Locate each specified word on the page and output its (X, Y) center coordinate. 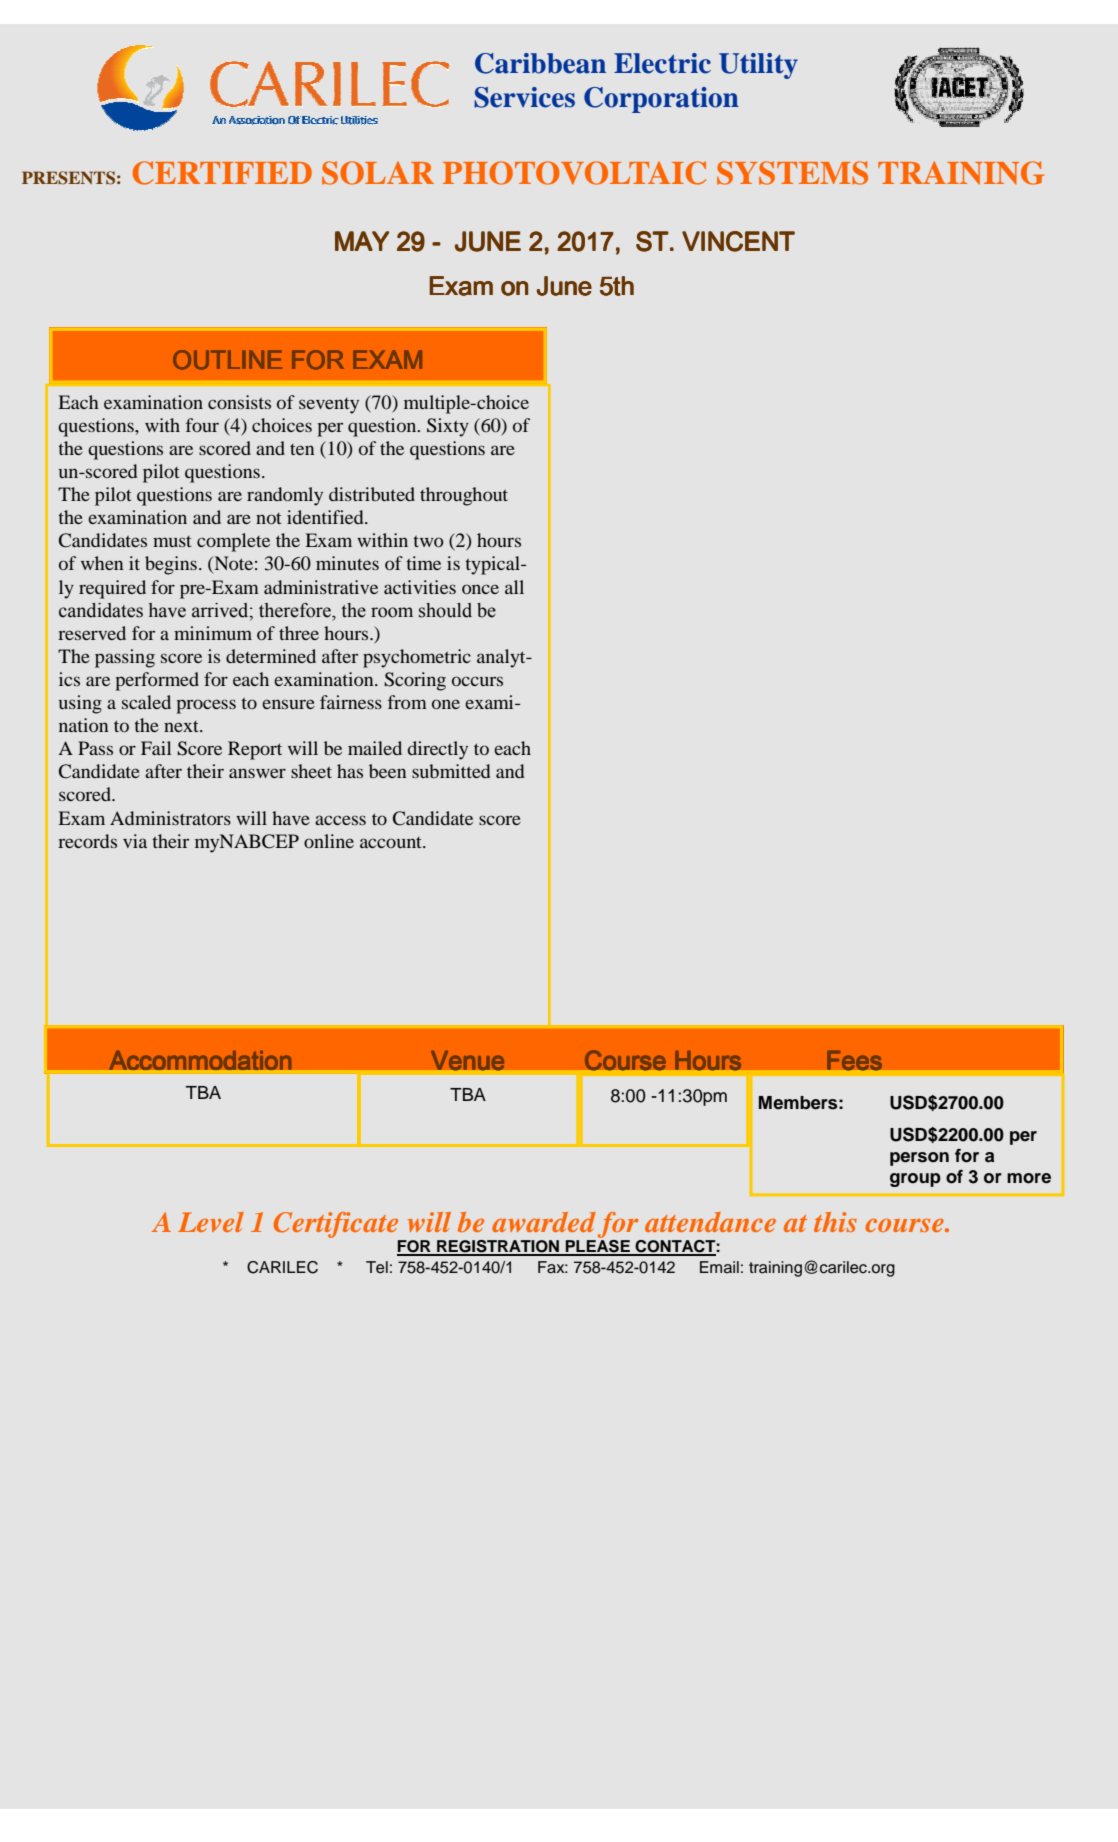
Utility (758, 66)
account (392, 842)
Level (211, 1222)
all (514, 587)
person (919, 1159)
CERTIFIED (222, 173)
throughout (464, 496)
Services (524, 97)
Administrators (170, 818)
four (202, 425)
